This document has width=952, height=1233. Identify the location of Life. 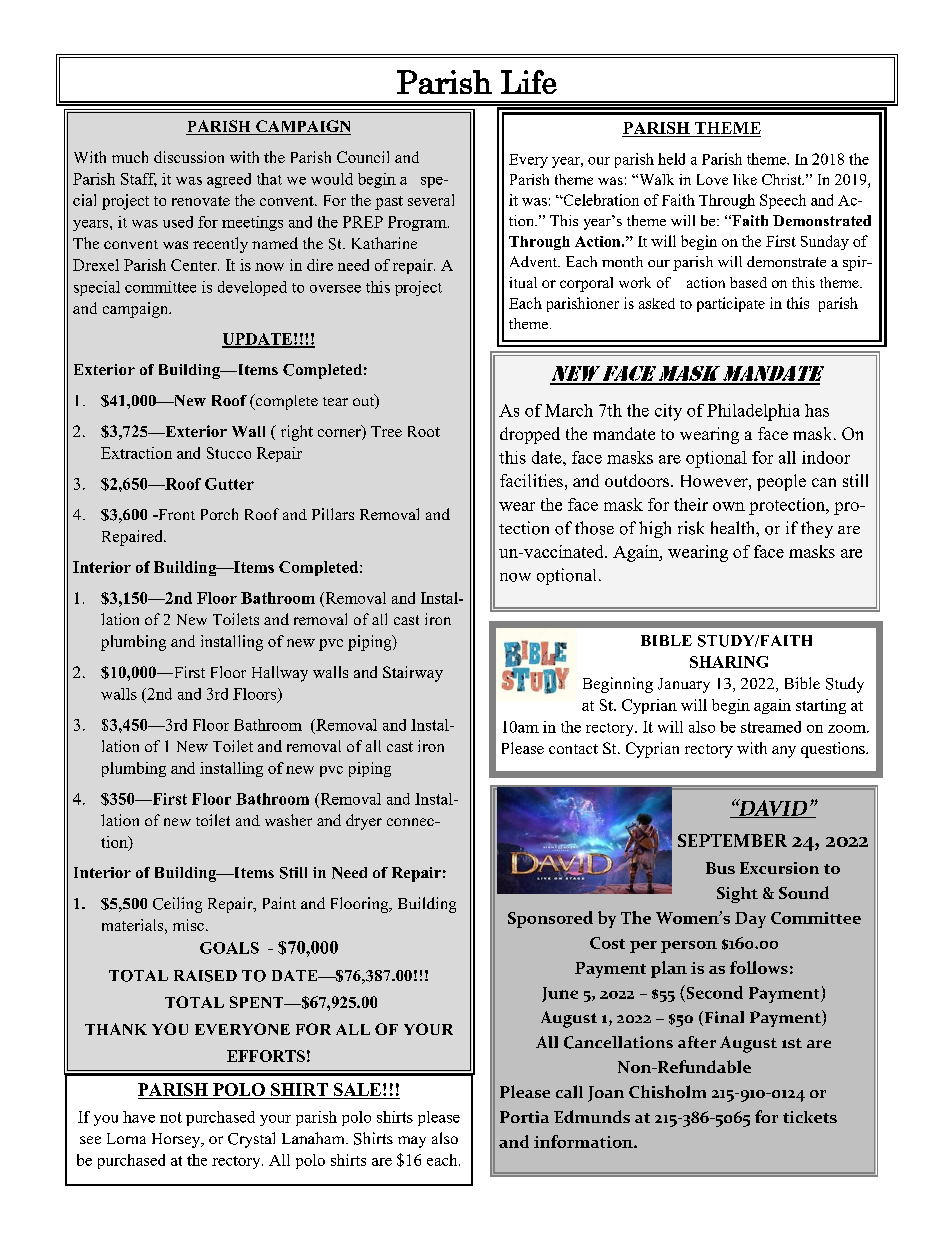
(529, 82).
